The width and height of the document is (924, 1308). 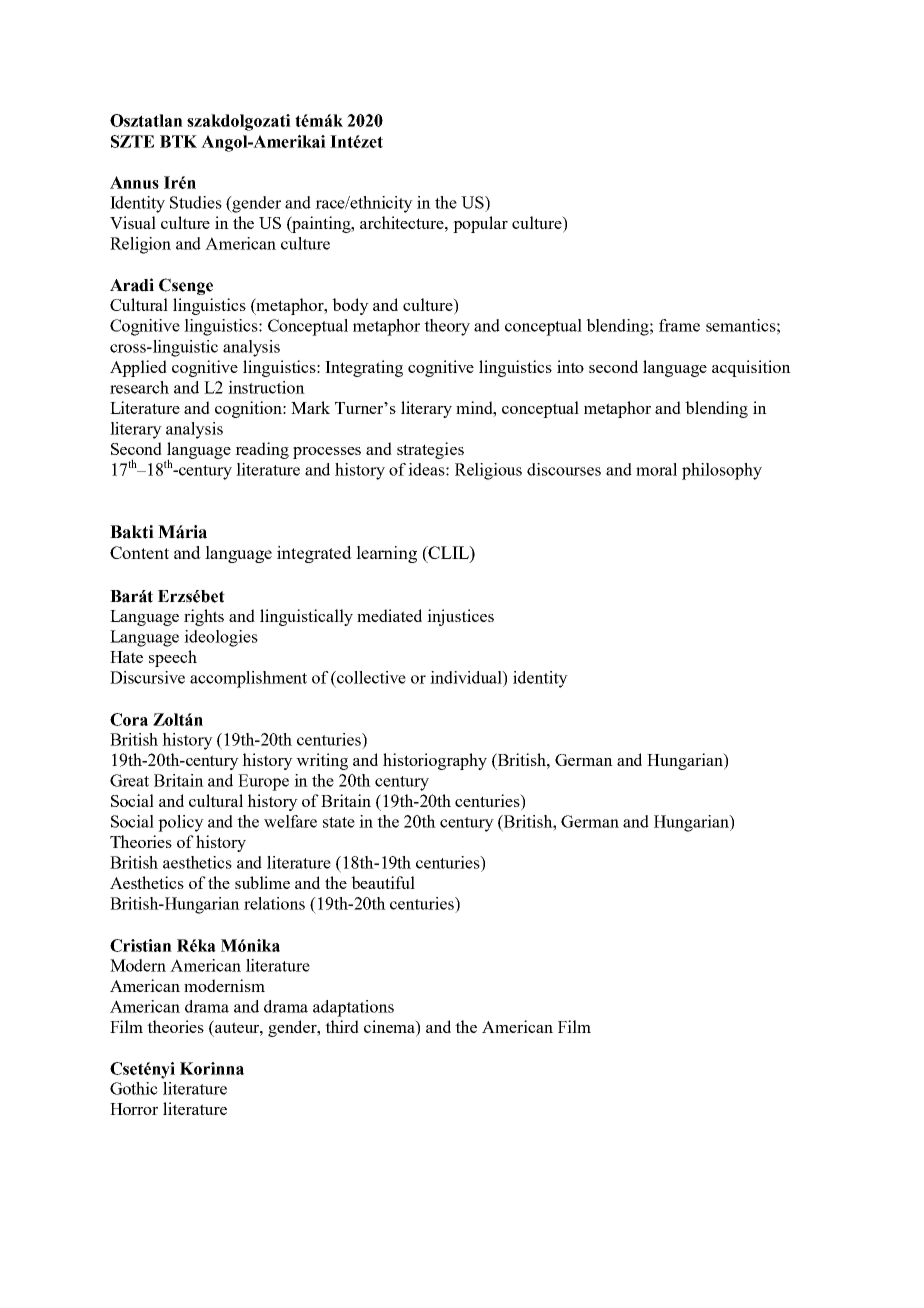 What do you see at coordinates (196, 202) in the document?
I see `Studies` at bounding box center [196, 202].
